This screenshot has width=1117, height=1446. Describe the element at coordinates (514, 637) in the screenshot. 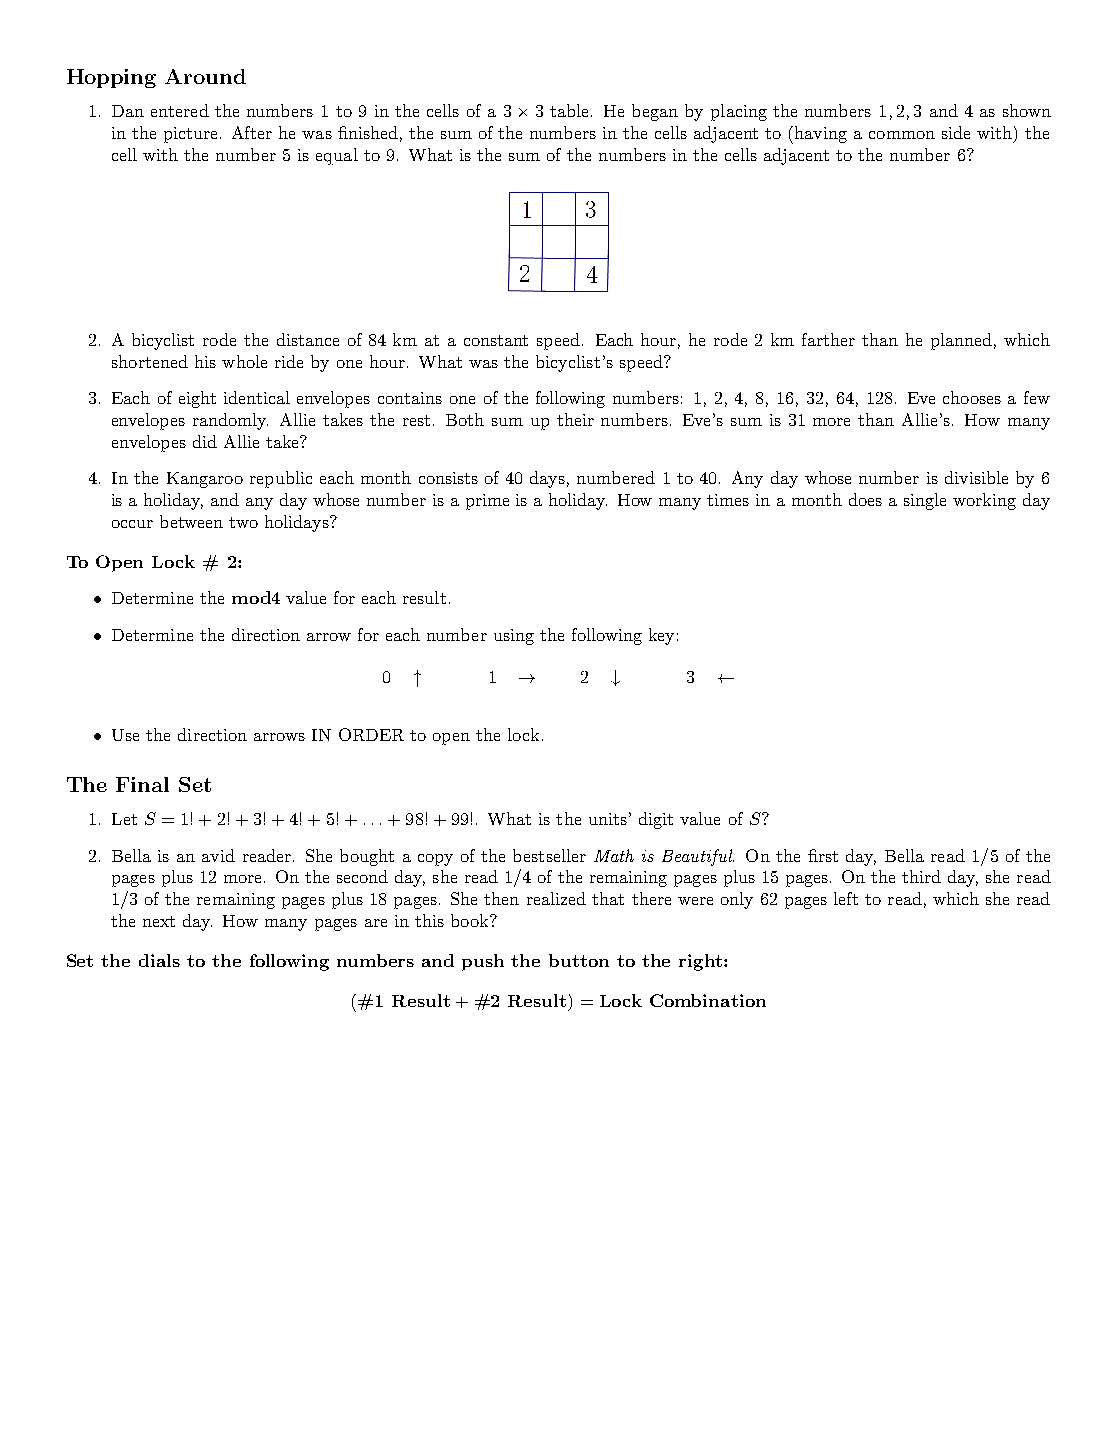

I see `using` at that location.
